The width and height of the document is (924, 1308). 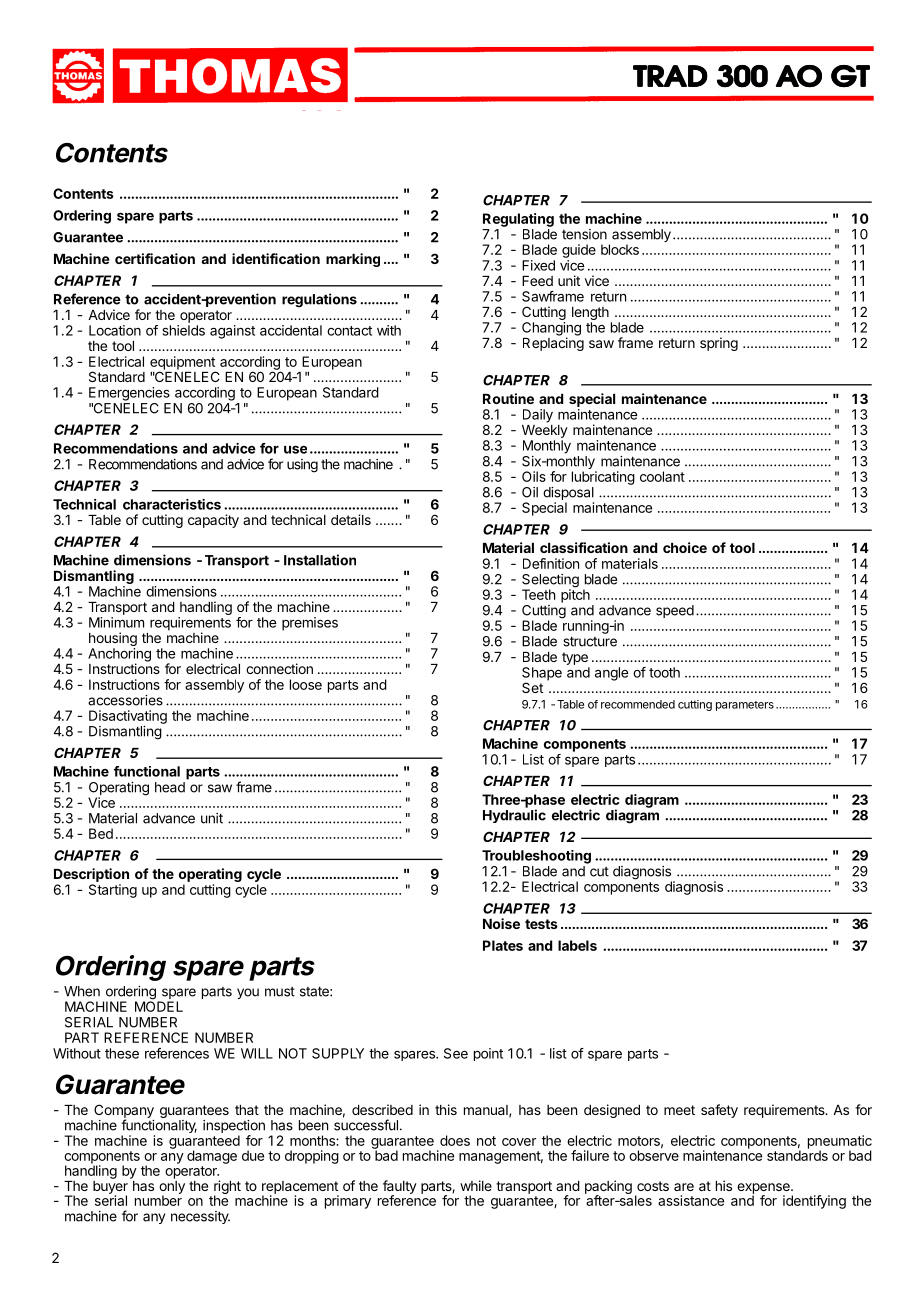 What do you see at coordinates (662, 476) in the document?
I see `coolant` at bounding box center [662, 476].
